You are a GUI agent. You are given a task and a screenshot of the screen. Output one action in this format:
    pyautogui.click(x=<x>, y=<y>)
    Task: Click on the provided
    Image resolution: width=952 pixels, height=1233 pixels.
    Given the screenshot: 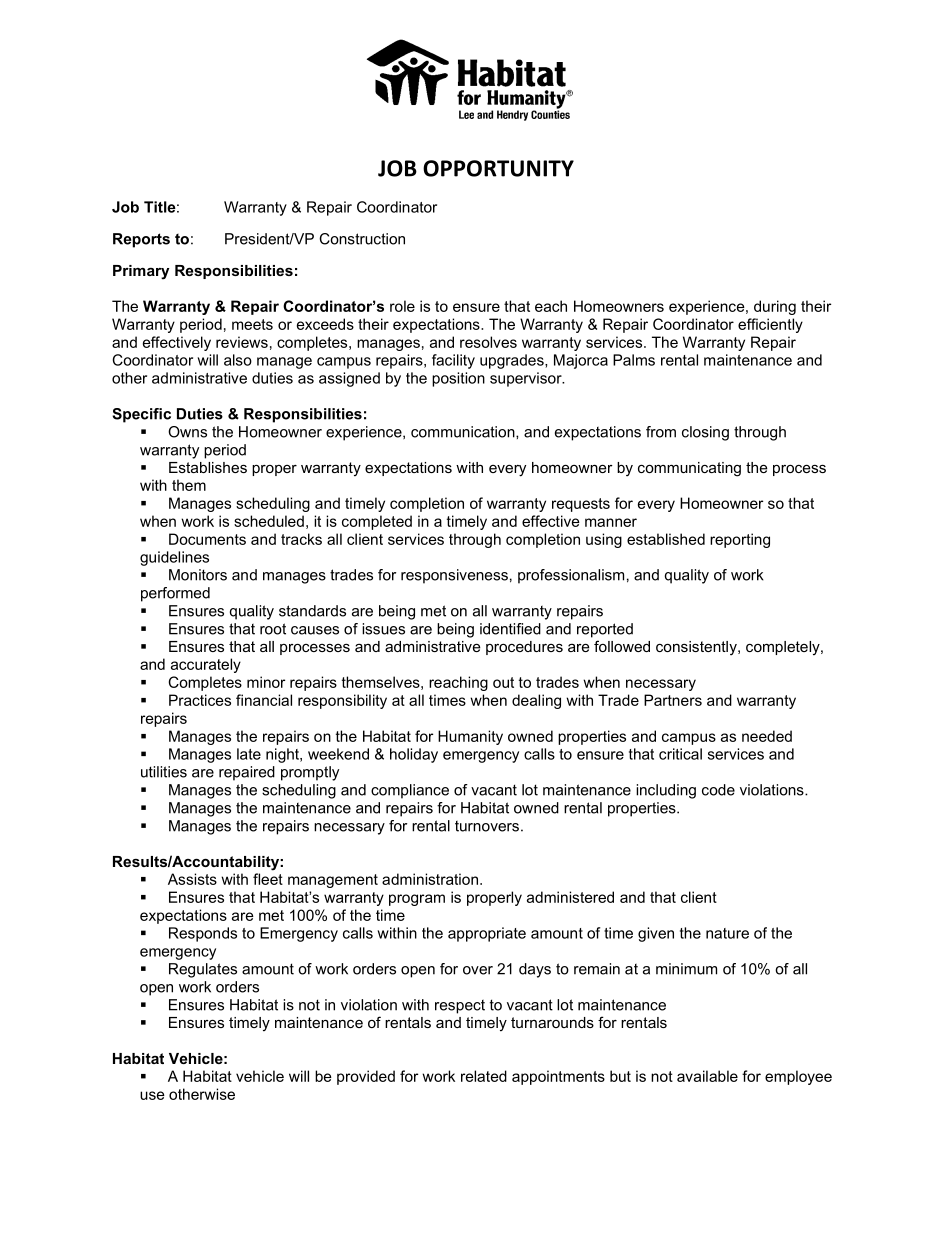 What is the action you would take?
    pyautogui.click(x=366, y=1077)
